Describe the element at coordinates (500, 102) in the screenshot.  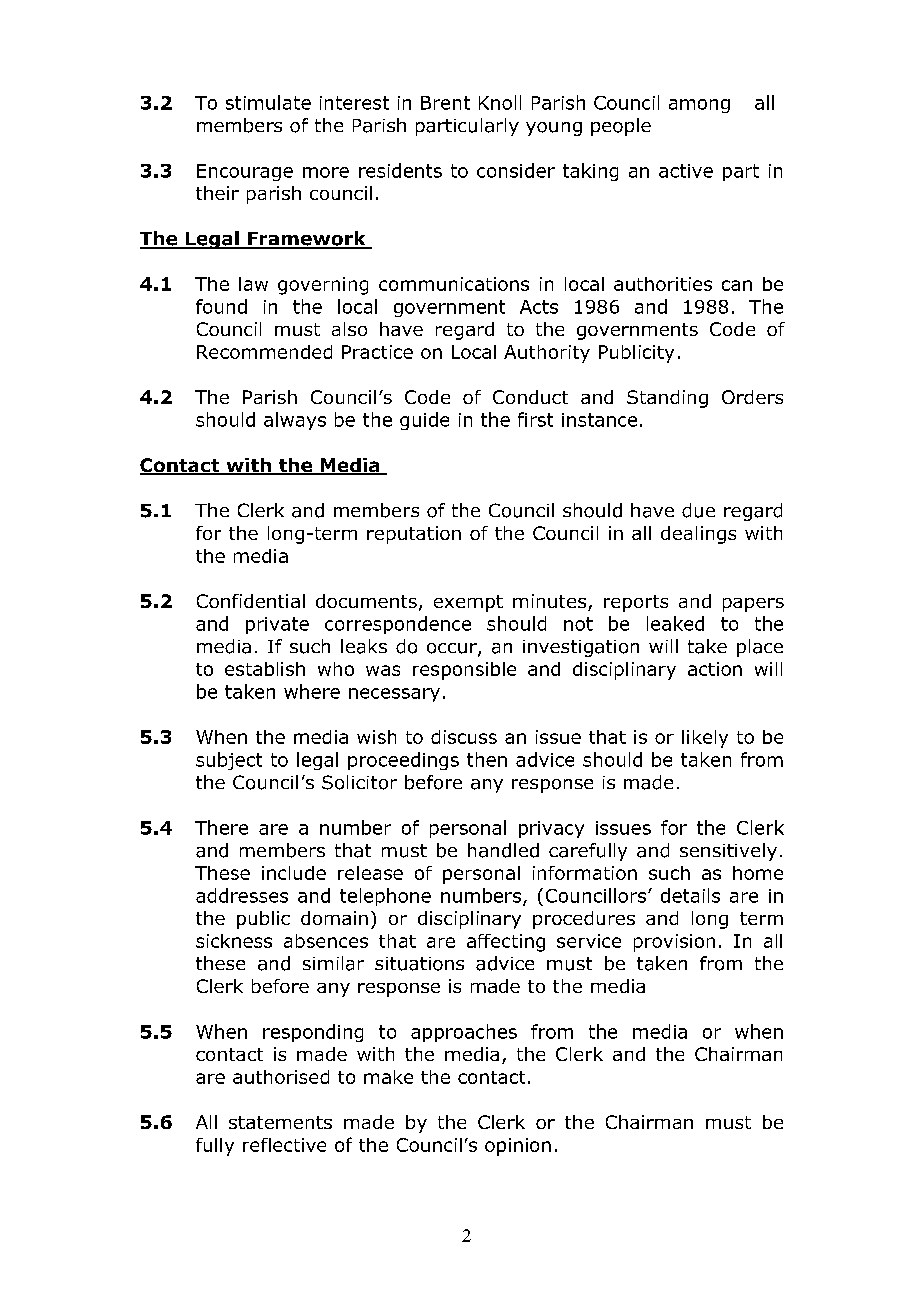
I see `Knoll` at that location.
